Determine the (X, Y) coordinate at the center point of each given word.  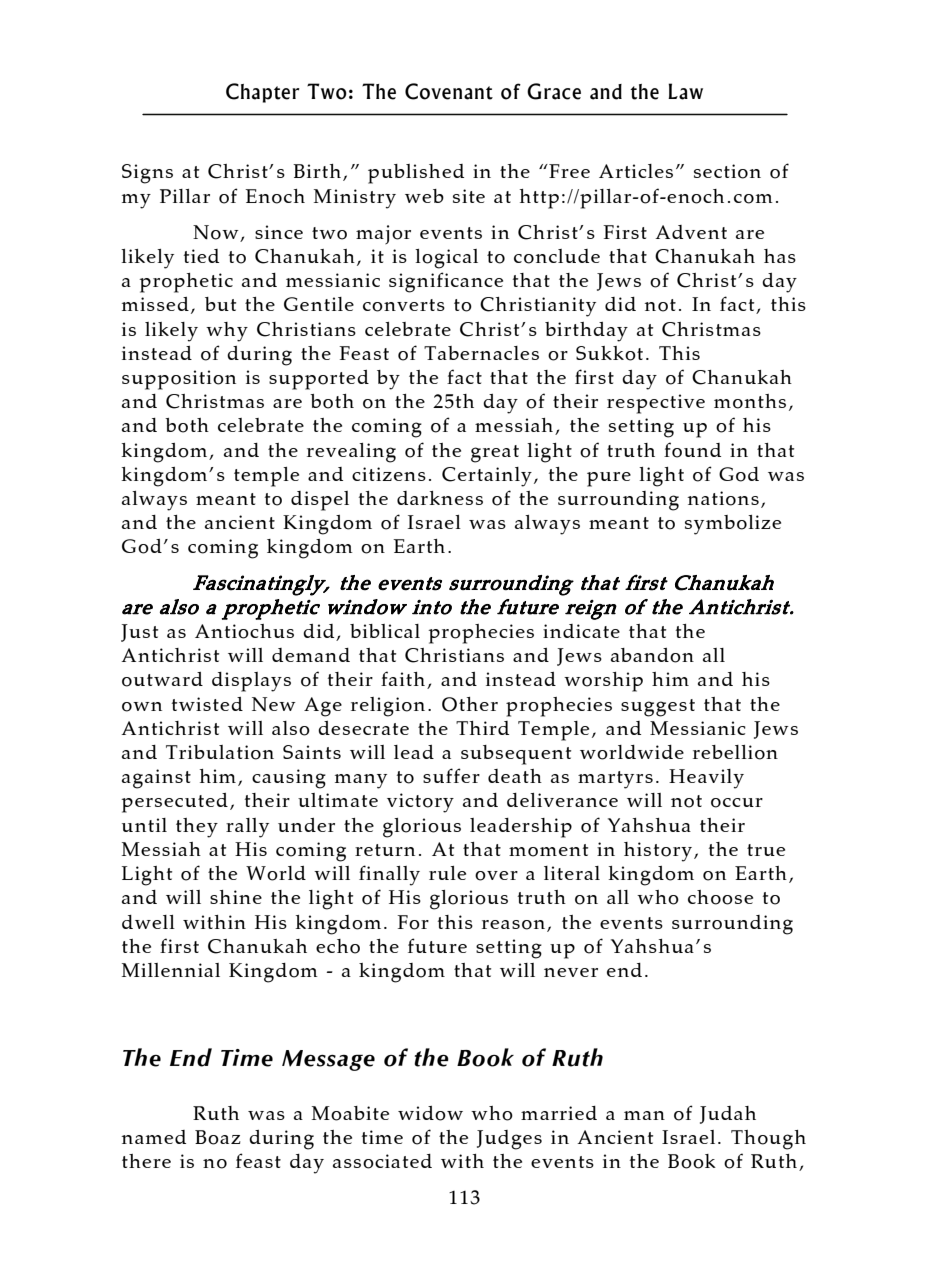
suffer (451, 775)
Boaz (218, 1137)
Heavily (706, 779)
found (692, 450)
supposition (179, 380)
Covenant (449, 91)
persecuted (174, 803)
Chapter (263, 93)
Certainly (487, 477)
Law (685, 91)
